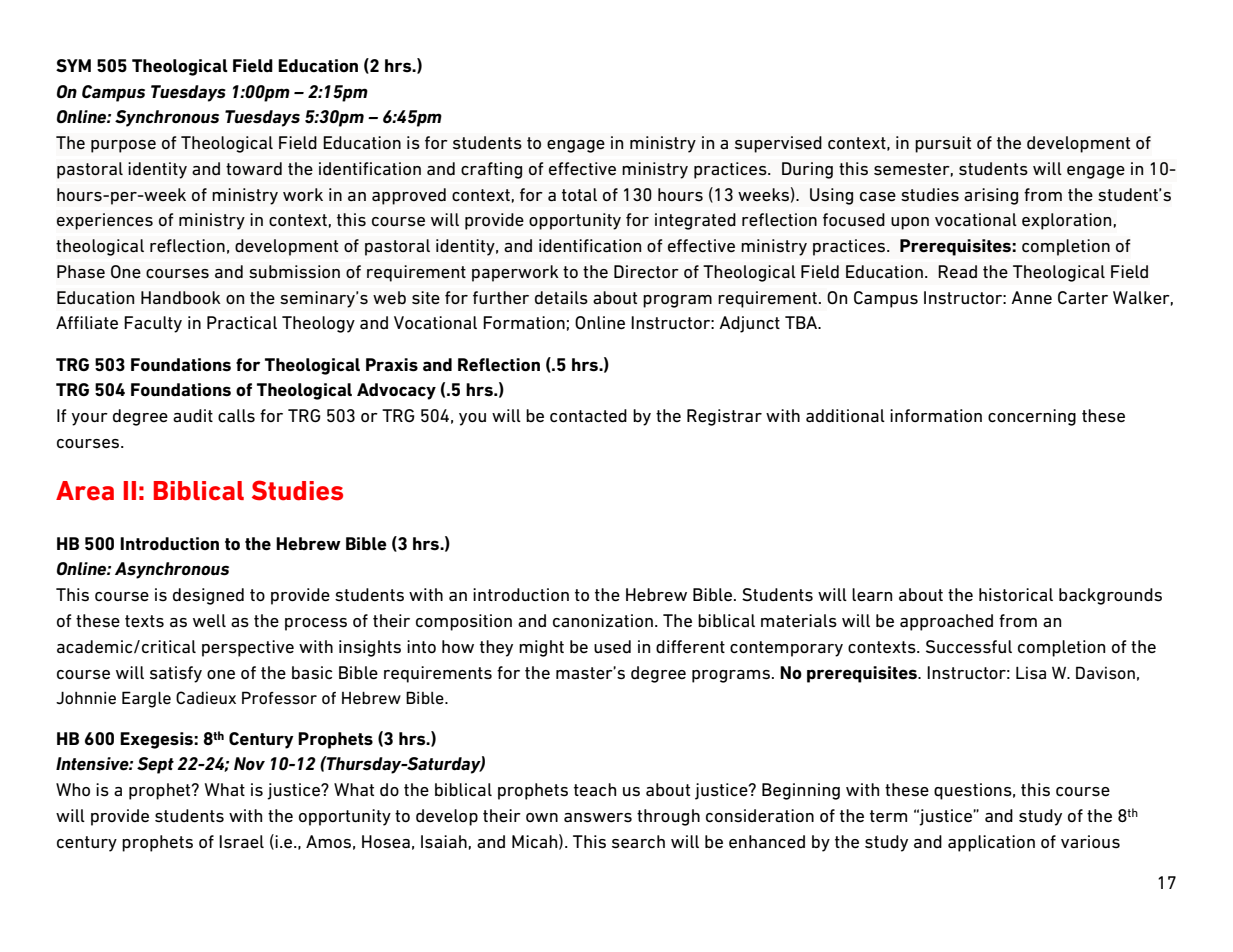  Describe the element at coordinates (561, 298) in the screenshot. I see `details` at that location.
